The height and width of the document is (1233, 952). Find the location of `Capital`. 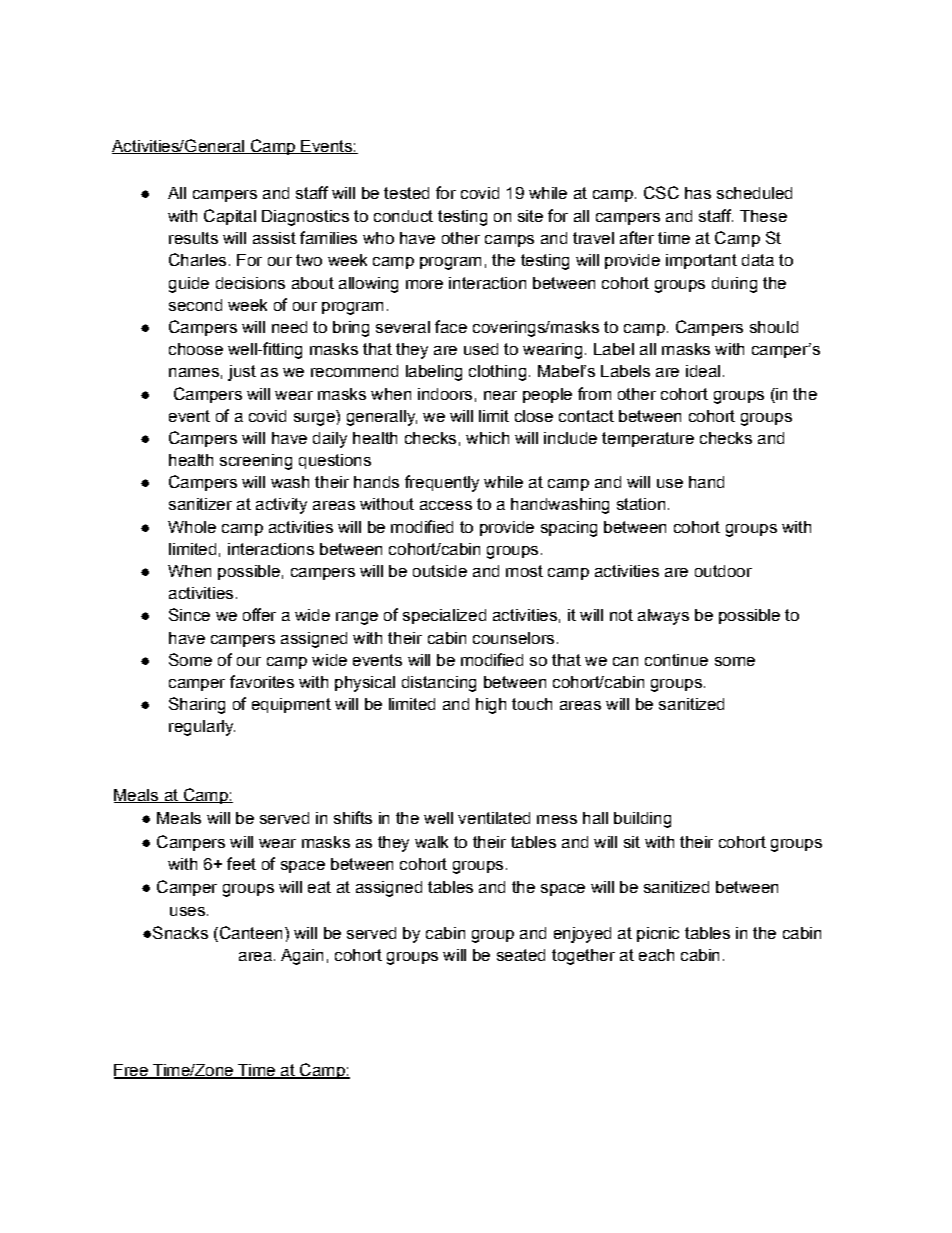

Capital is located at coordinates (230, 217).
